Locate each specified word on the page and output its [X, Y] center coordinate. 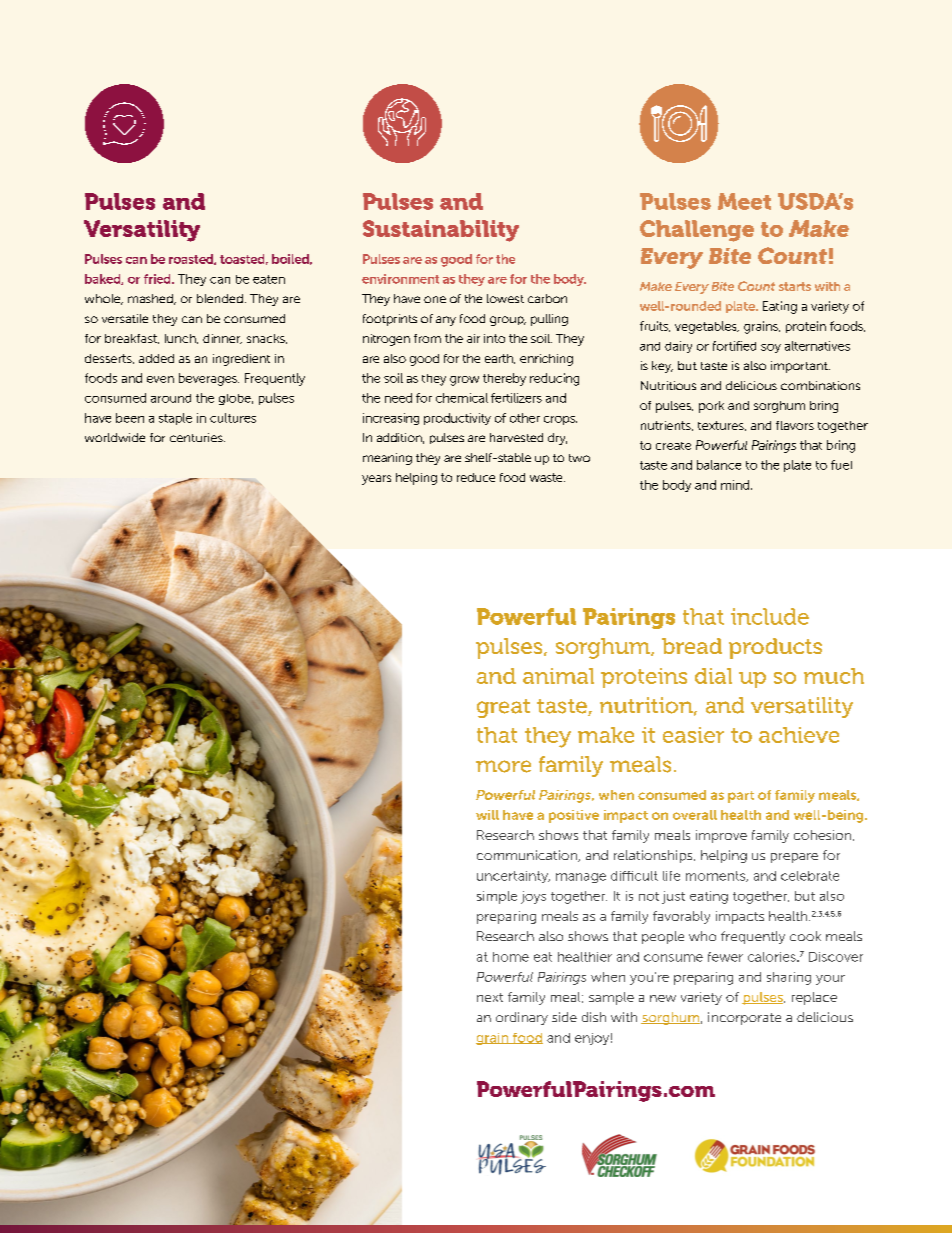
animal [558, 676]
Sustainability [441, 231]
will [487, 815]
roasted [192, 259]
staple [175, 419]
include [770, 616]
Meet [744, 201]
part [741, 797]
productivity [457, 419]
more [503, 766]
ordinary [522, 1018]
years [376, 480]
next [490, 997]
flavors [795, 425]
